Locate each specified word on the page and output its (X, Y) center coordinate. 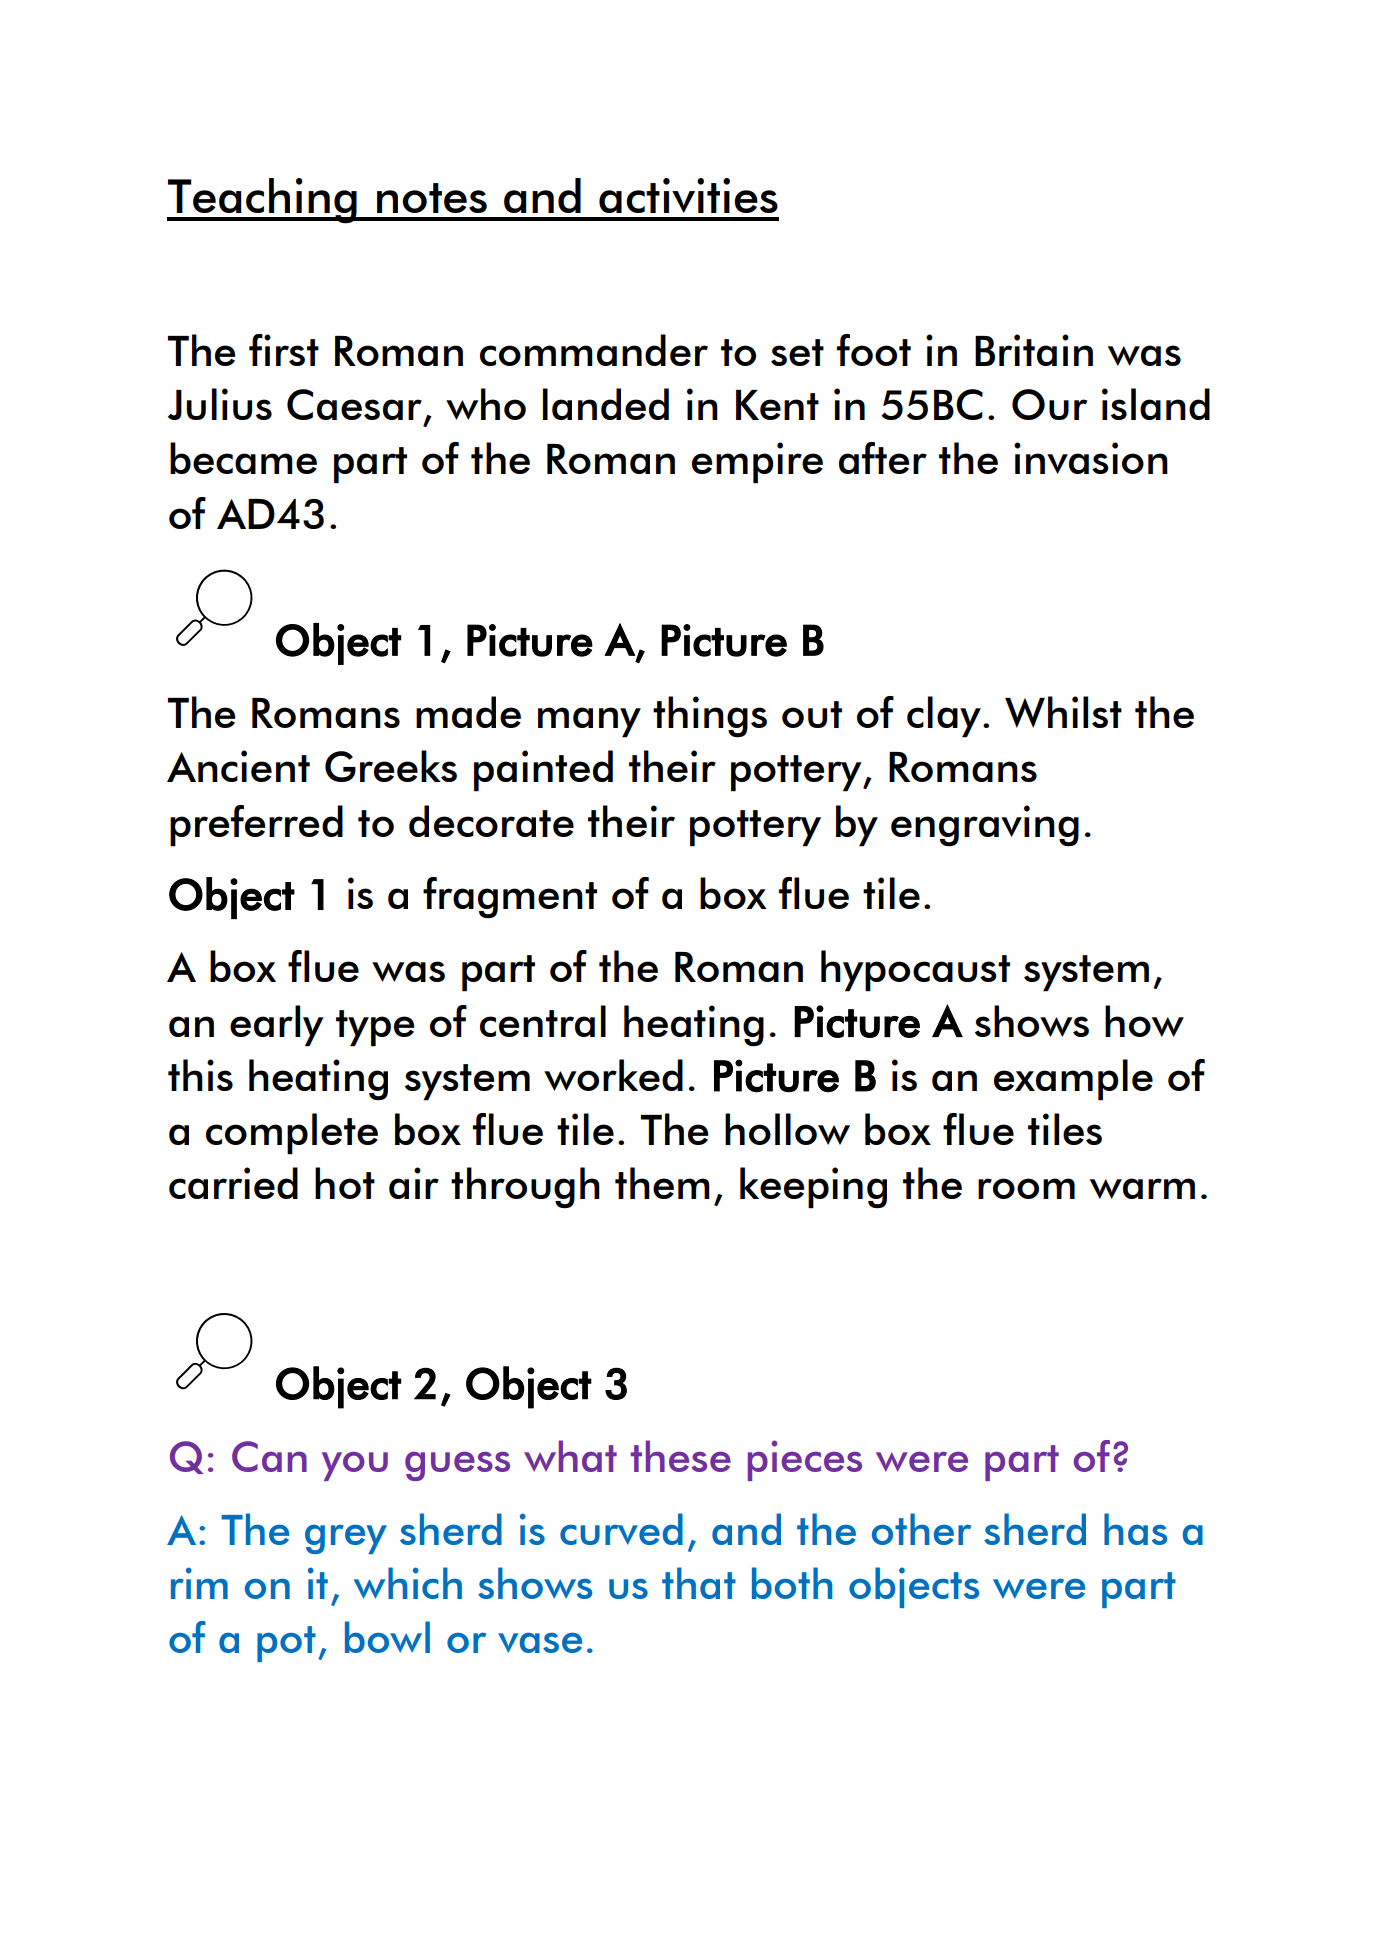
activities (688, 195)
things (710, 716)
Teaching (263, 201)
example (1073, 1080)
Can (269, 1456)
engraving (985, 825)
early (277, 1026)
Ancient (238, 766)
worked (613, 1075)
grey (346, 1539)
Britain (1034, 350)
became (243, 458)
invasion (1091, 458)
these (681, 1456)
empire (757, 463)
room (1026, 1188)
